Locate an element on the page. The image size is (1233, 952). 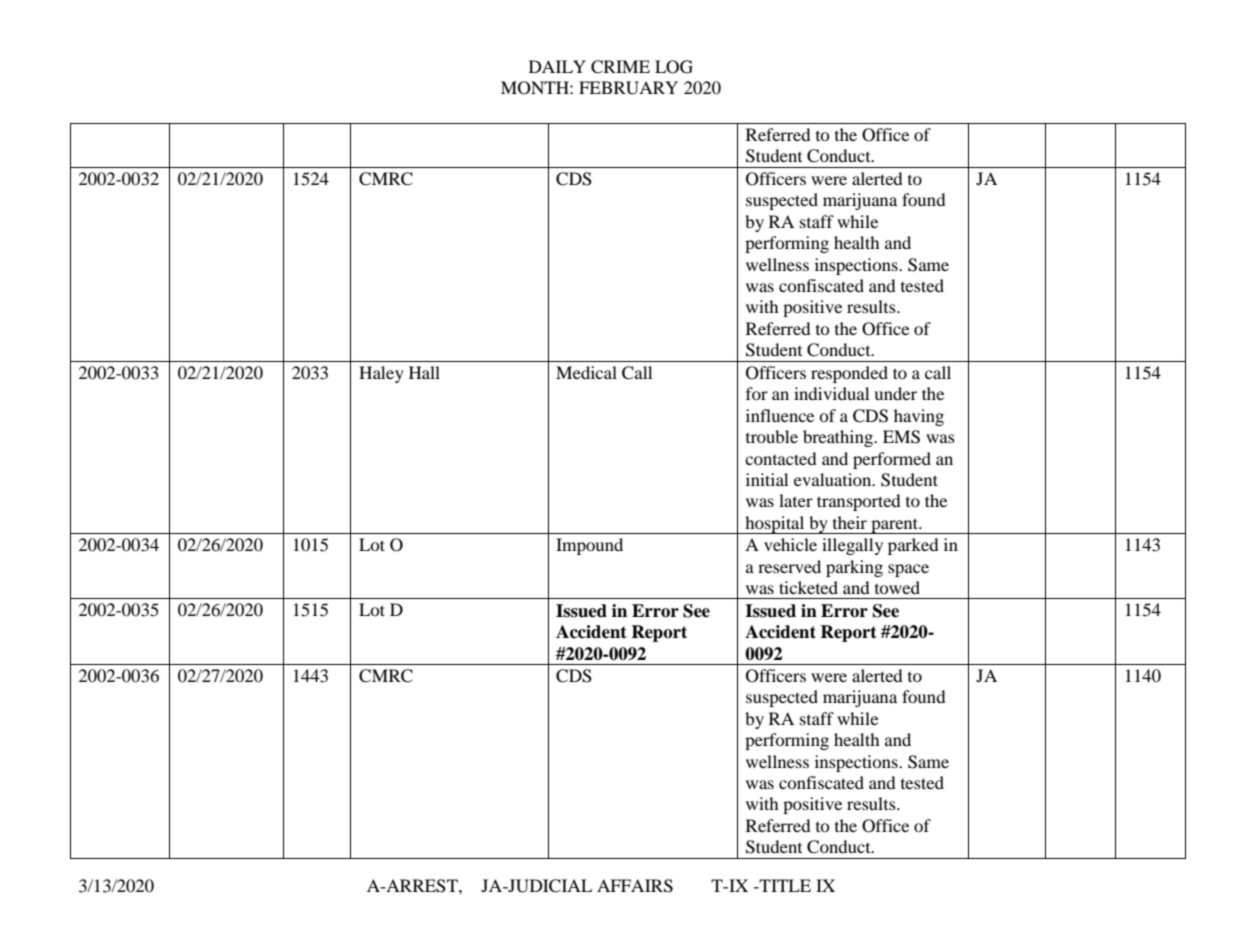
Impound is located at coordinates (589, 546).
